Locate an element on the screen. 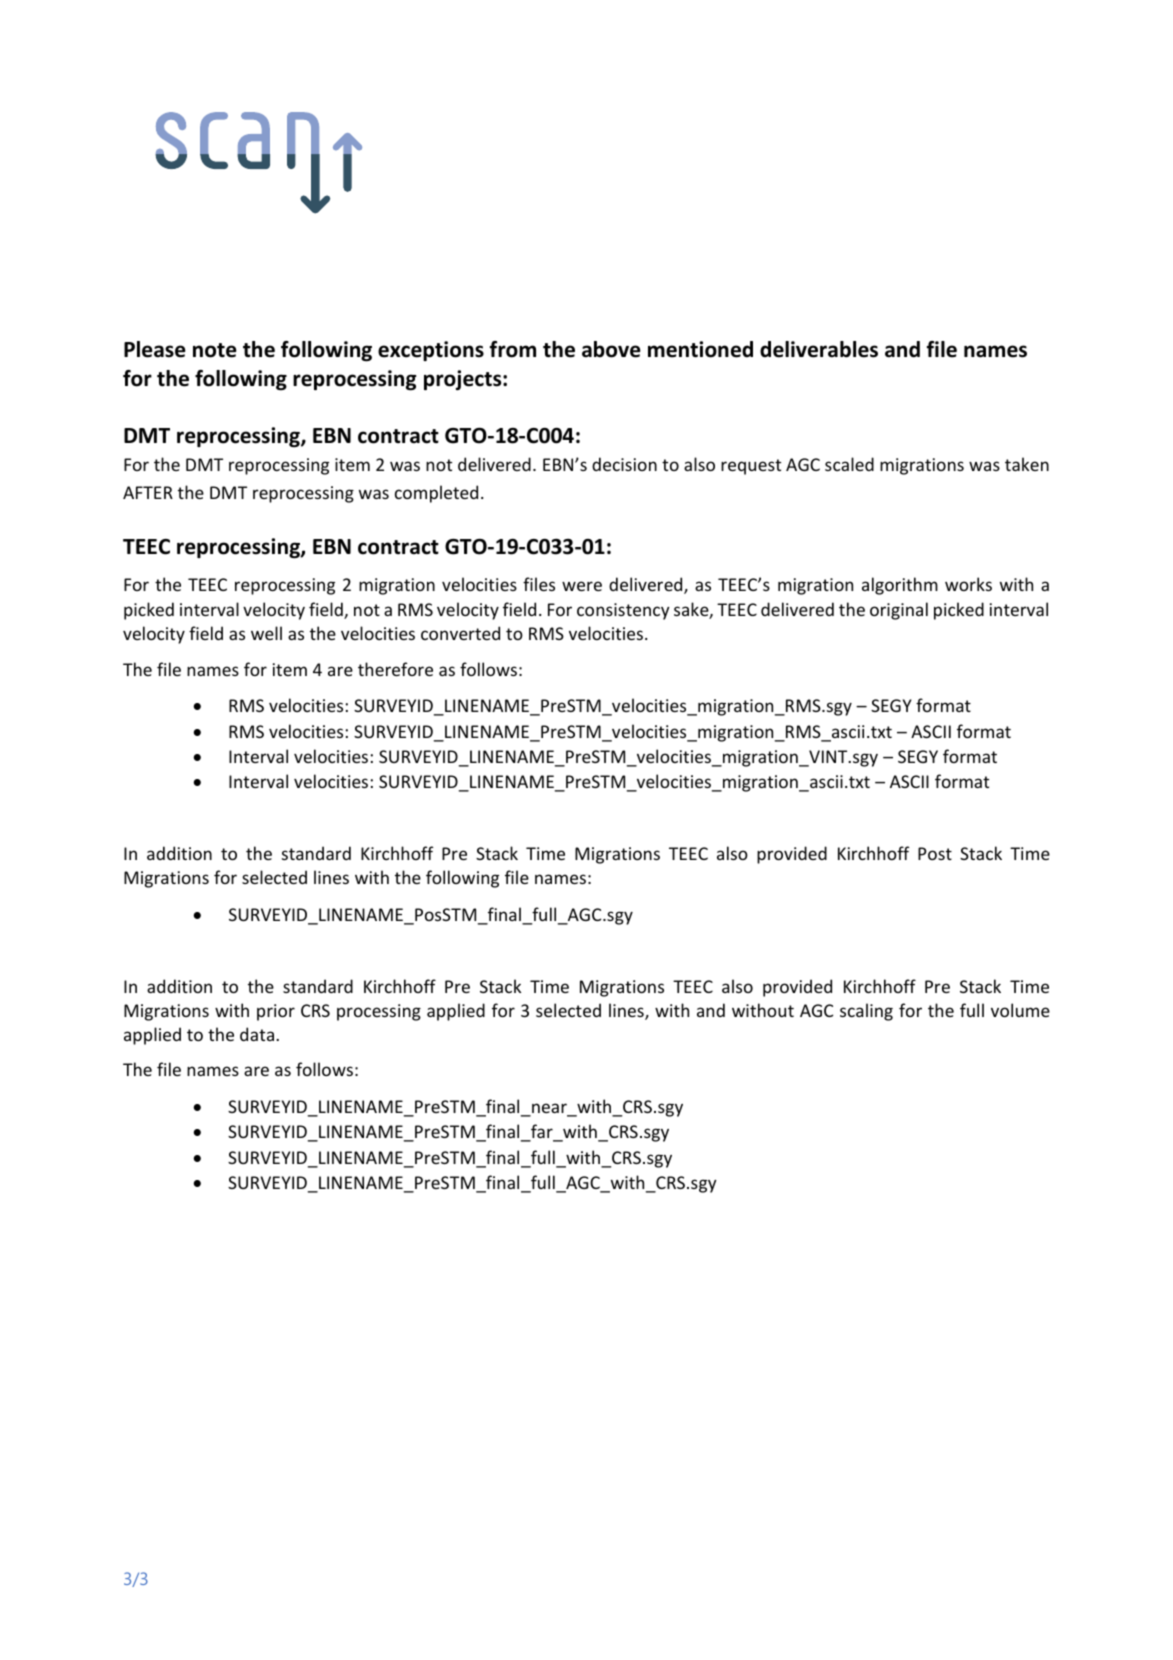 The height and width of the screenshot is (1660, 1173). note is located at coordinates (215, 350).
